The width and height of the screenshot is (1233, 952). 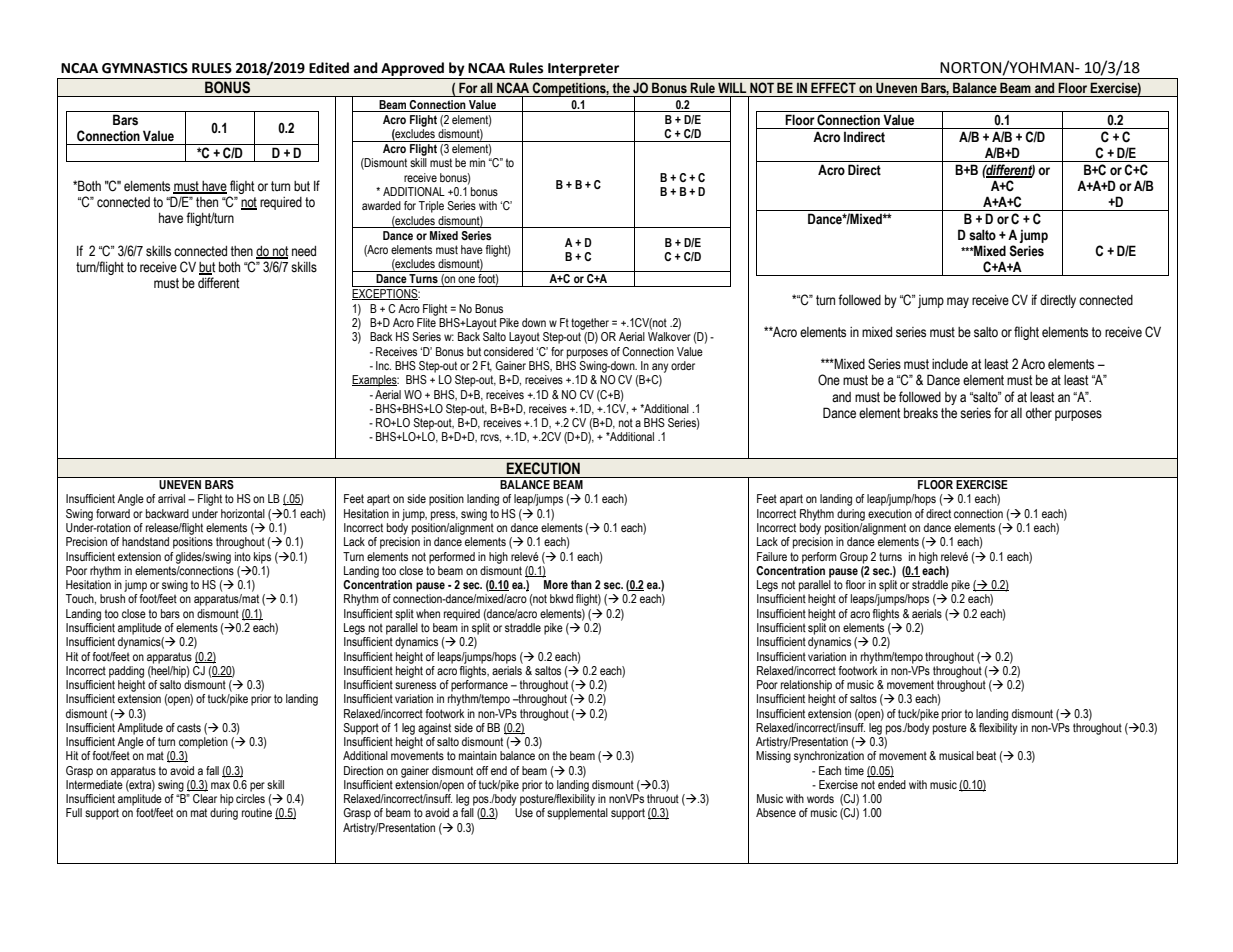 I want to click on GYMNASTICS, so click(x=145, y=68).
